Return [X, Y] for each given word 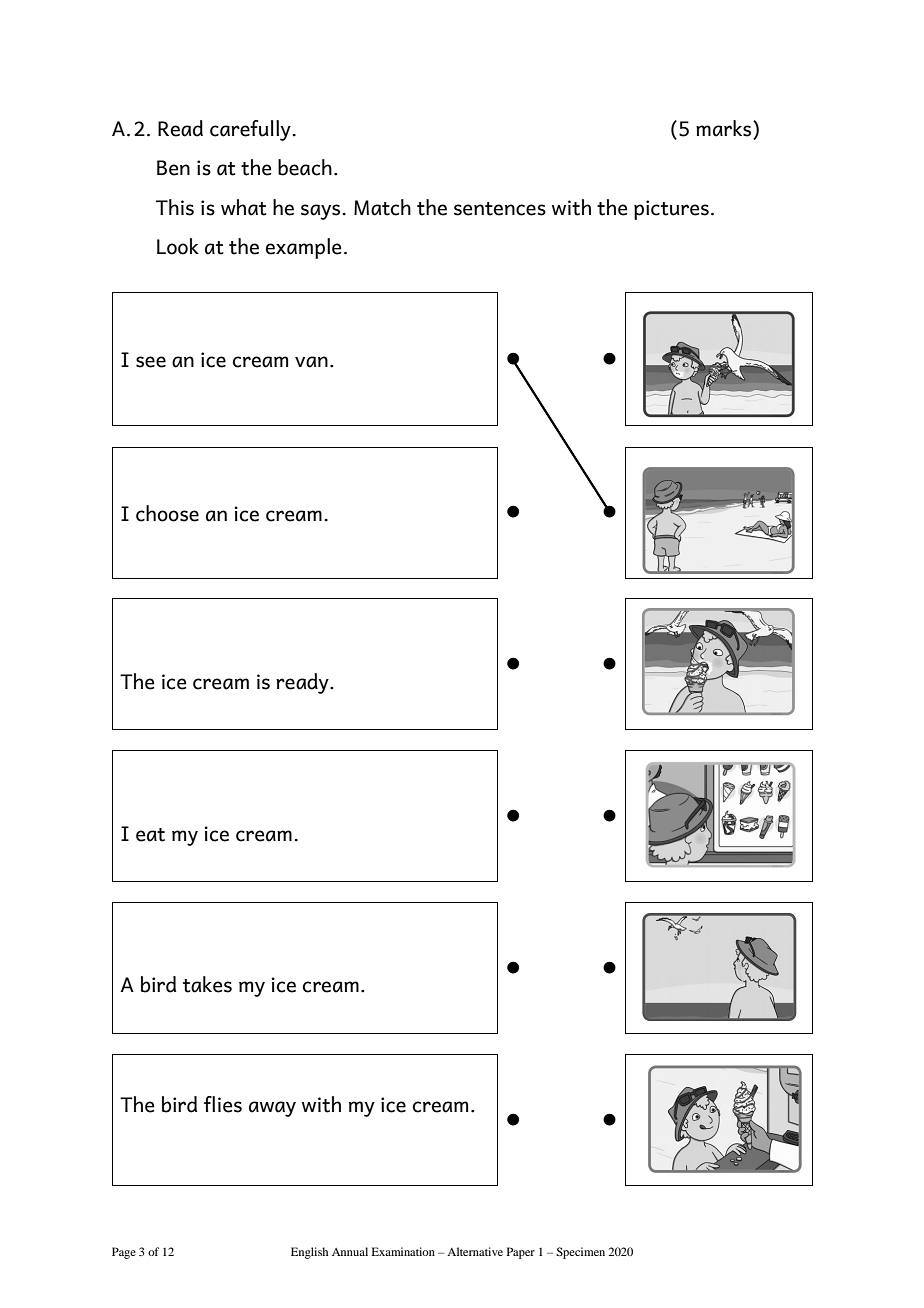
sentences [500, 209]
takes [207, 984]
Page [124, 1253]
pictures [671, 210]
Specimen [580, 1253]
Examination [403, 1251]
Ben [173, 168]
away [272, 1109]
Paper [521, 1253]
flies [223, 1104]
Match [382, 207]
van [311, 362]
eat [150, 835]
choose [167, 513]
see [151, 362]
